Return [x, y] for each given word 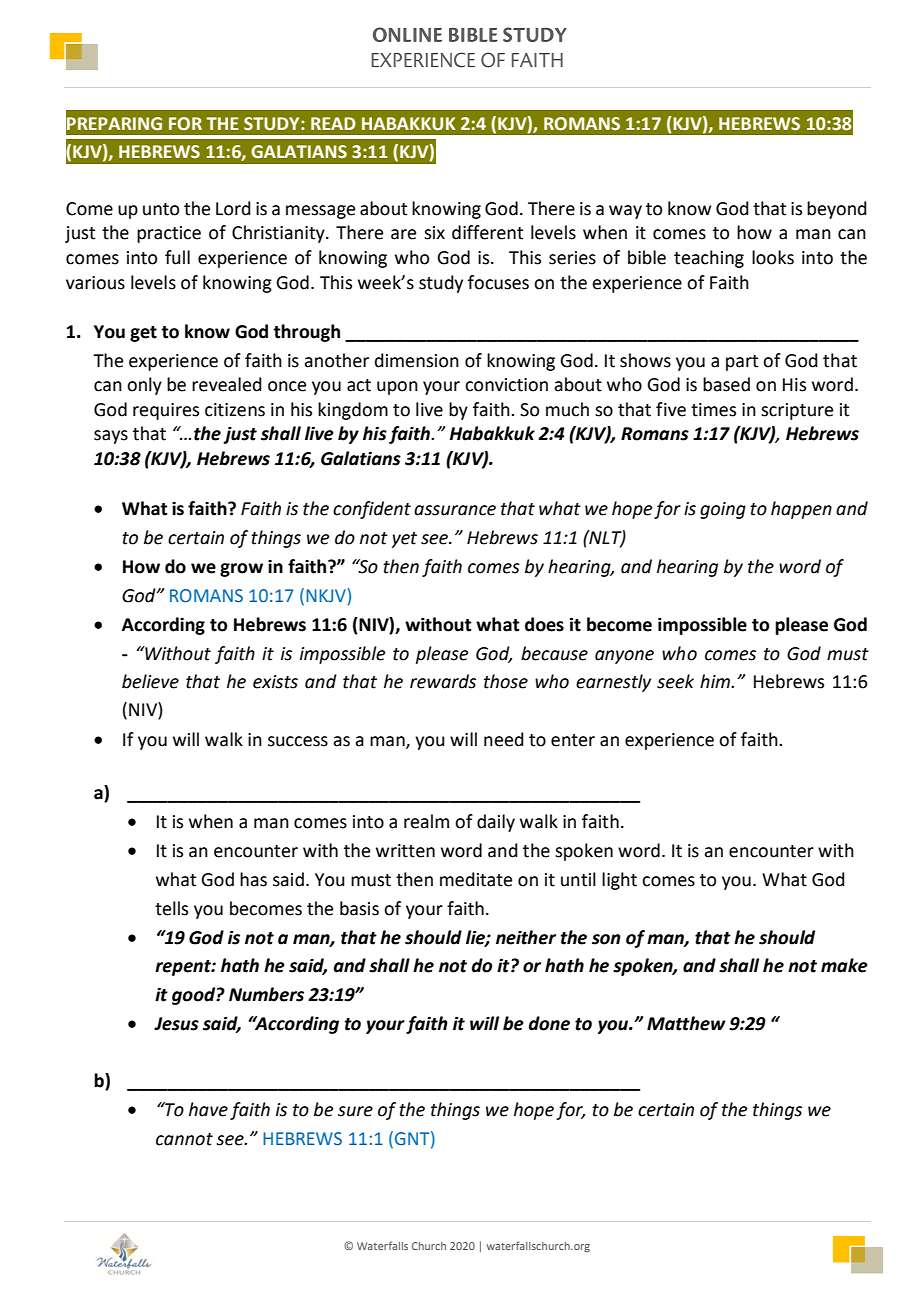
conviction [506, 385]
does [544, 624]
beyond [837, 210]
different [487, 232]
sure [355, 1111]
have [208, 1109]
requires [166, 411]
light [619, 881]
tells [171, 908]
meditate [476, 879]
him [716, 681]
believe [150, 681]
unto [161, 209]
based [726, 384]
